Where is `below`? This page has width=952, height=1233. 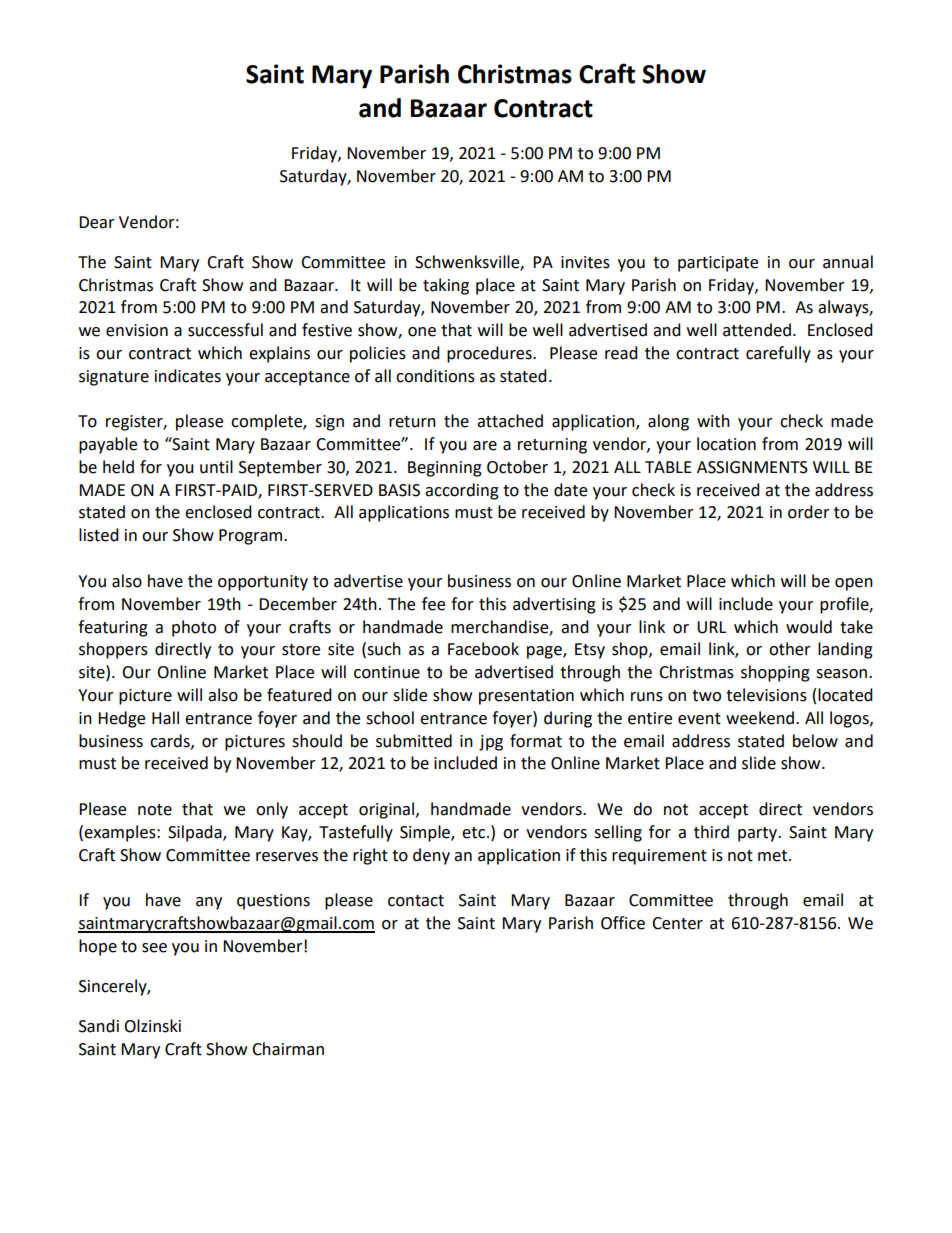
below is located at coordinates (815, 741).
